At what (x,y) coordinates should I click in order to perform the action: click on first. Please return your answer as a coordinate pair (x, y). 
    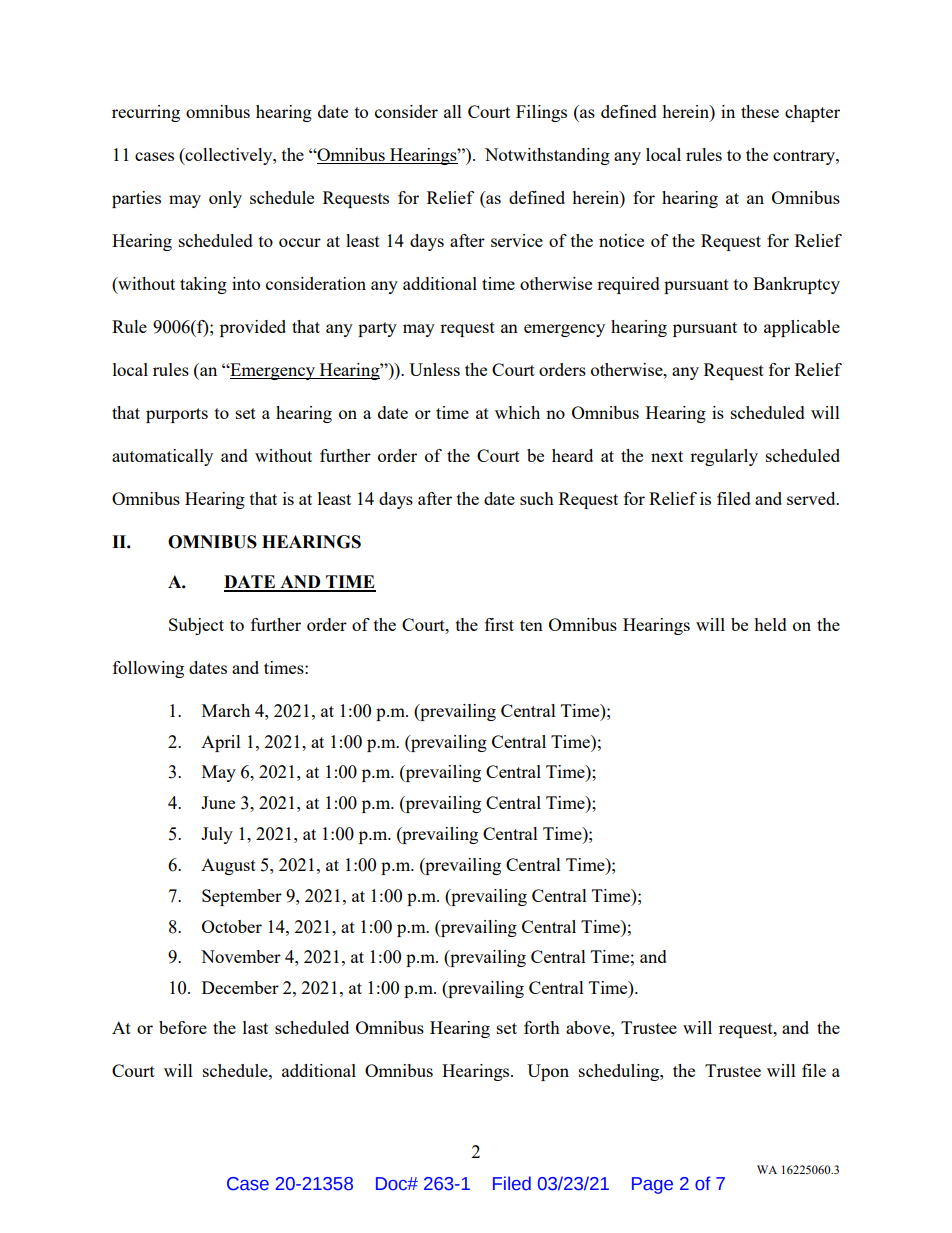
    Looking at the image, I should click on (499, 624).
